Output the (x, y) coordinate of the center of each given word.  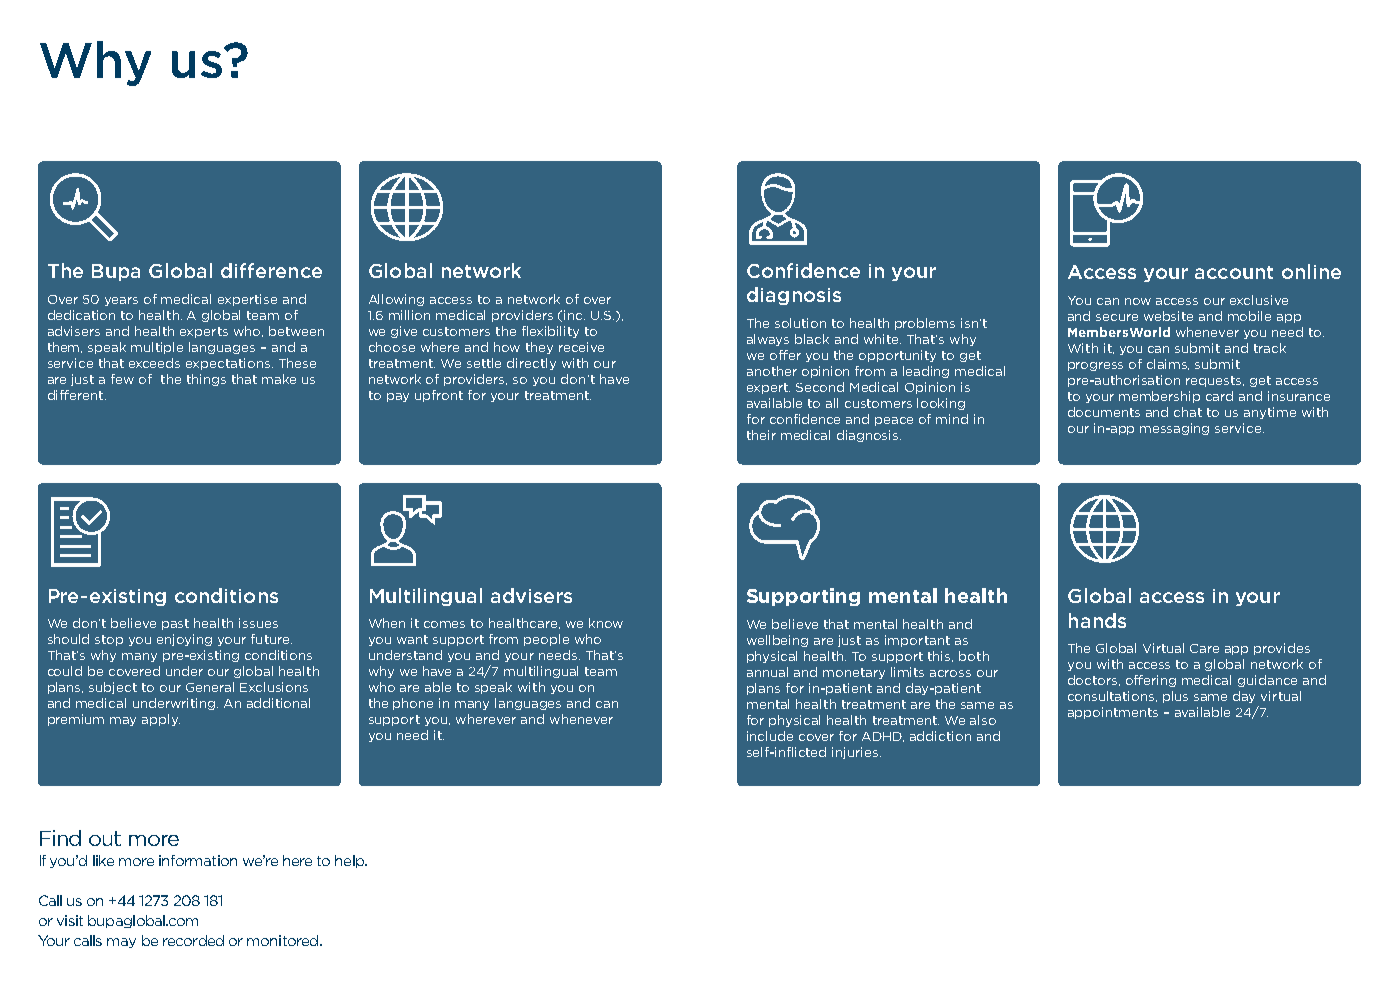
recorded (193, 940)
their (761, 435)
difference (271, 270)
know (606, 623)
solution (800, 323)
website (1168, 316)
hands (1097, 620)
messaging (1174, 429)
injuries (856, 753)
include (770, 736)
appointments (1113, 713)
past (175, 624)
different (75, 395)
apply (161, 720)
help (351, 861)
